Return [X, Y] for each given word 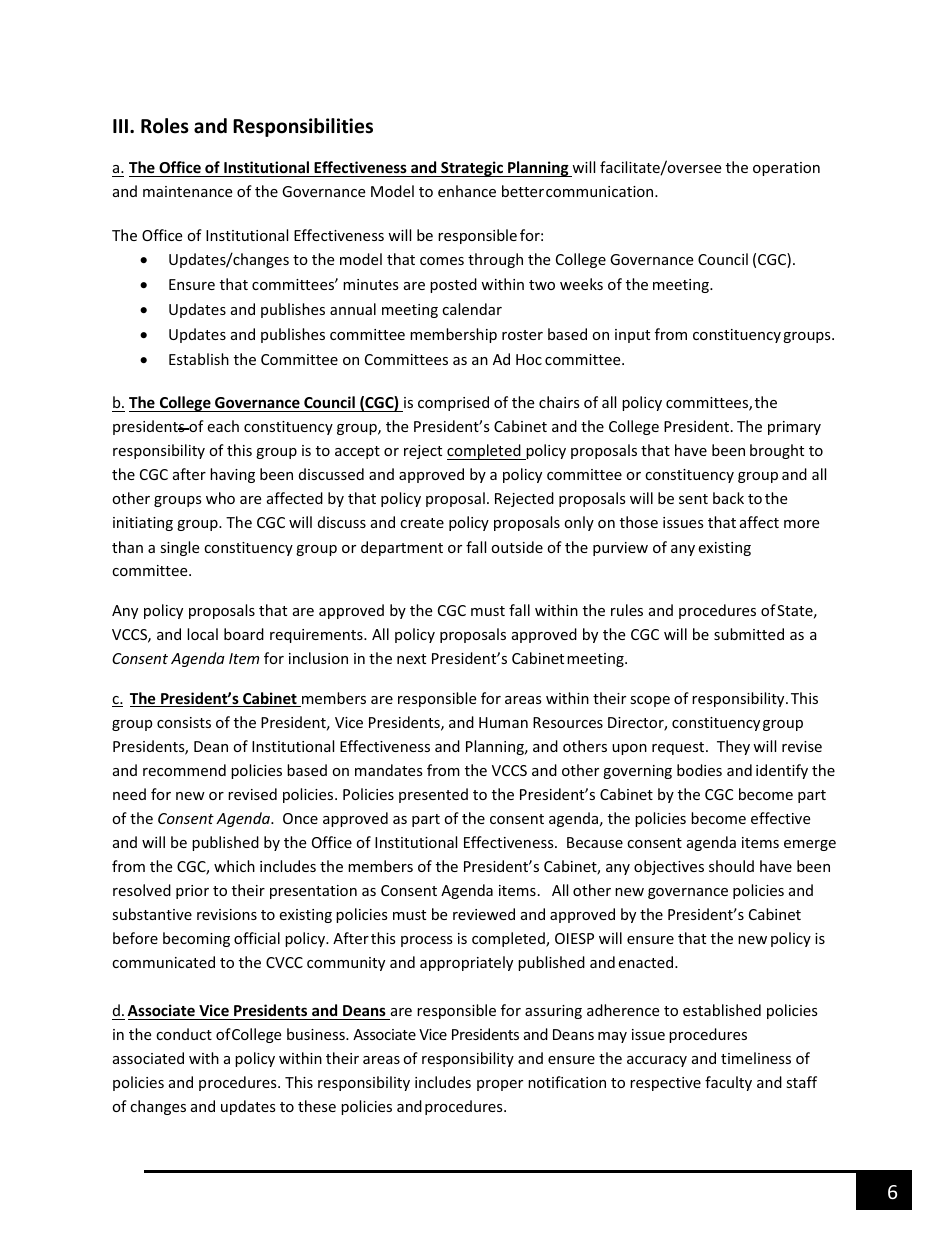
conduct [184, 1034]
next [411, 659]
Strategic [472, 169]
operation [786, 169]
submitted [749, 634]
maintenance [187, 191]
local [202, 634]
